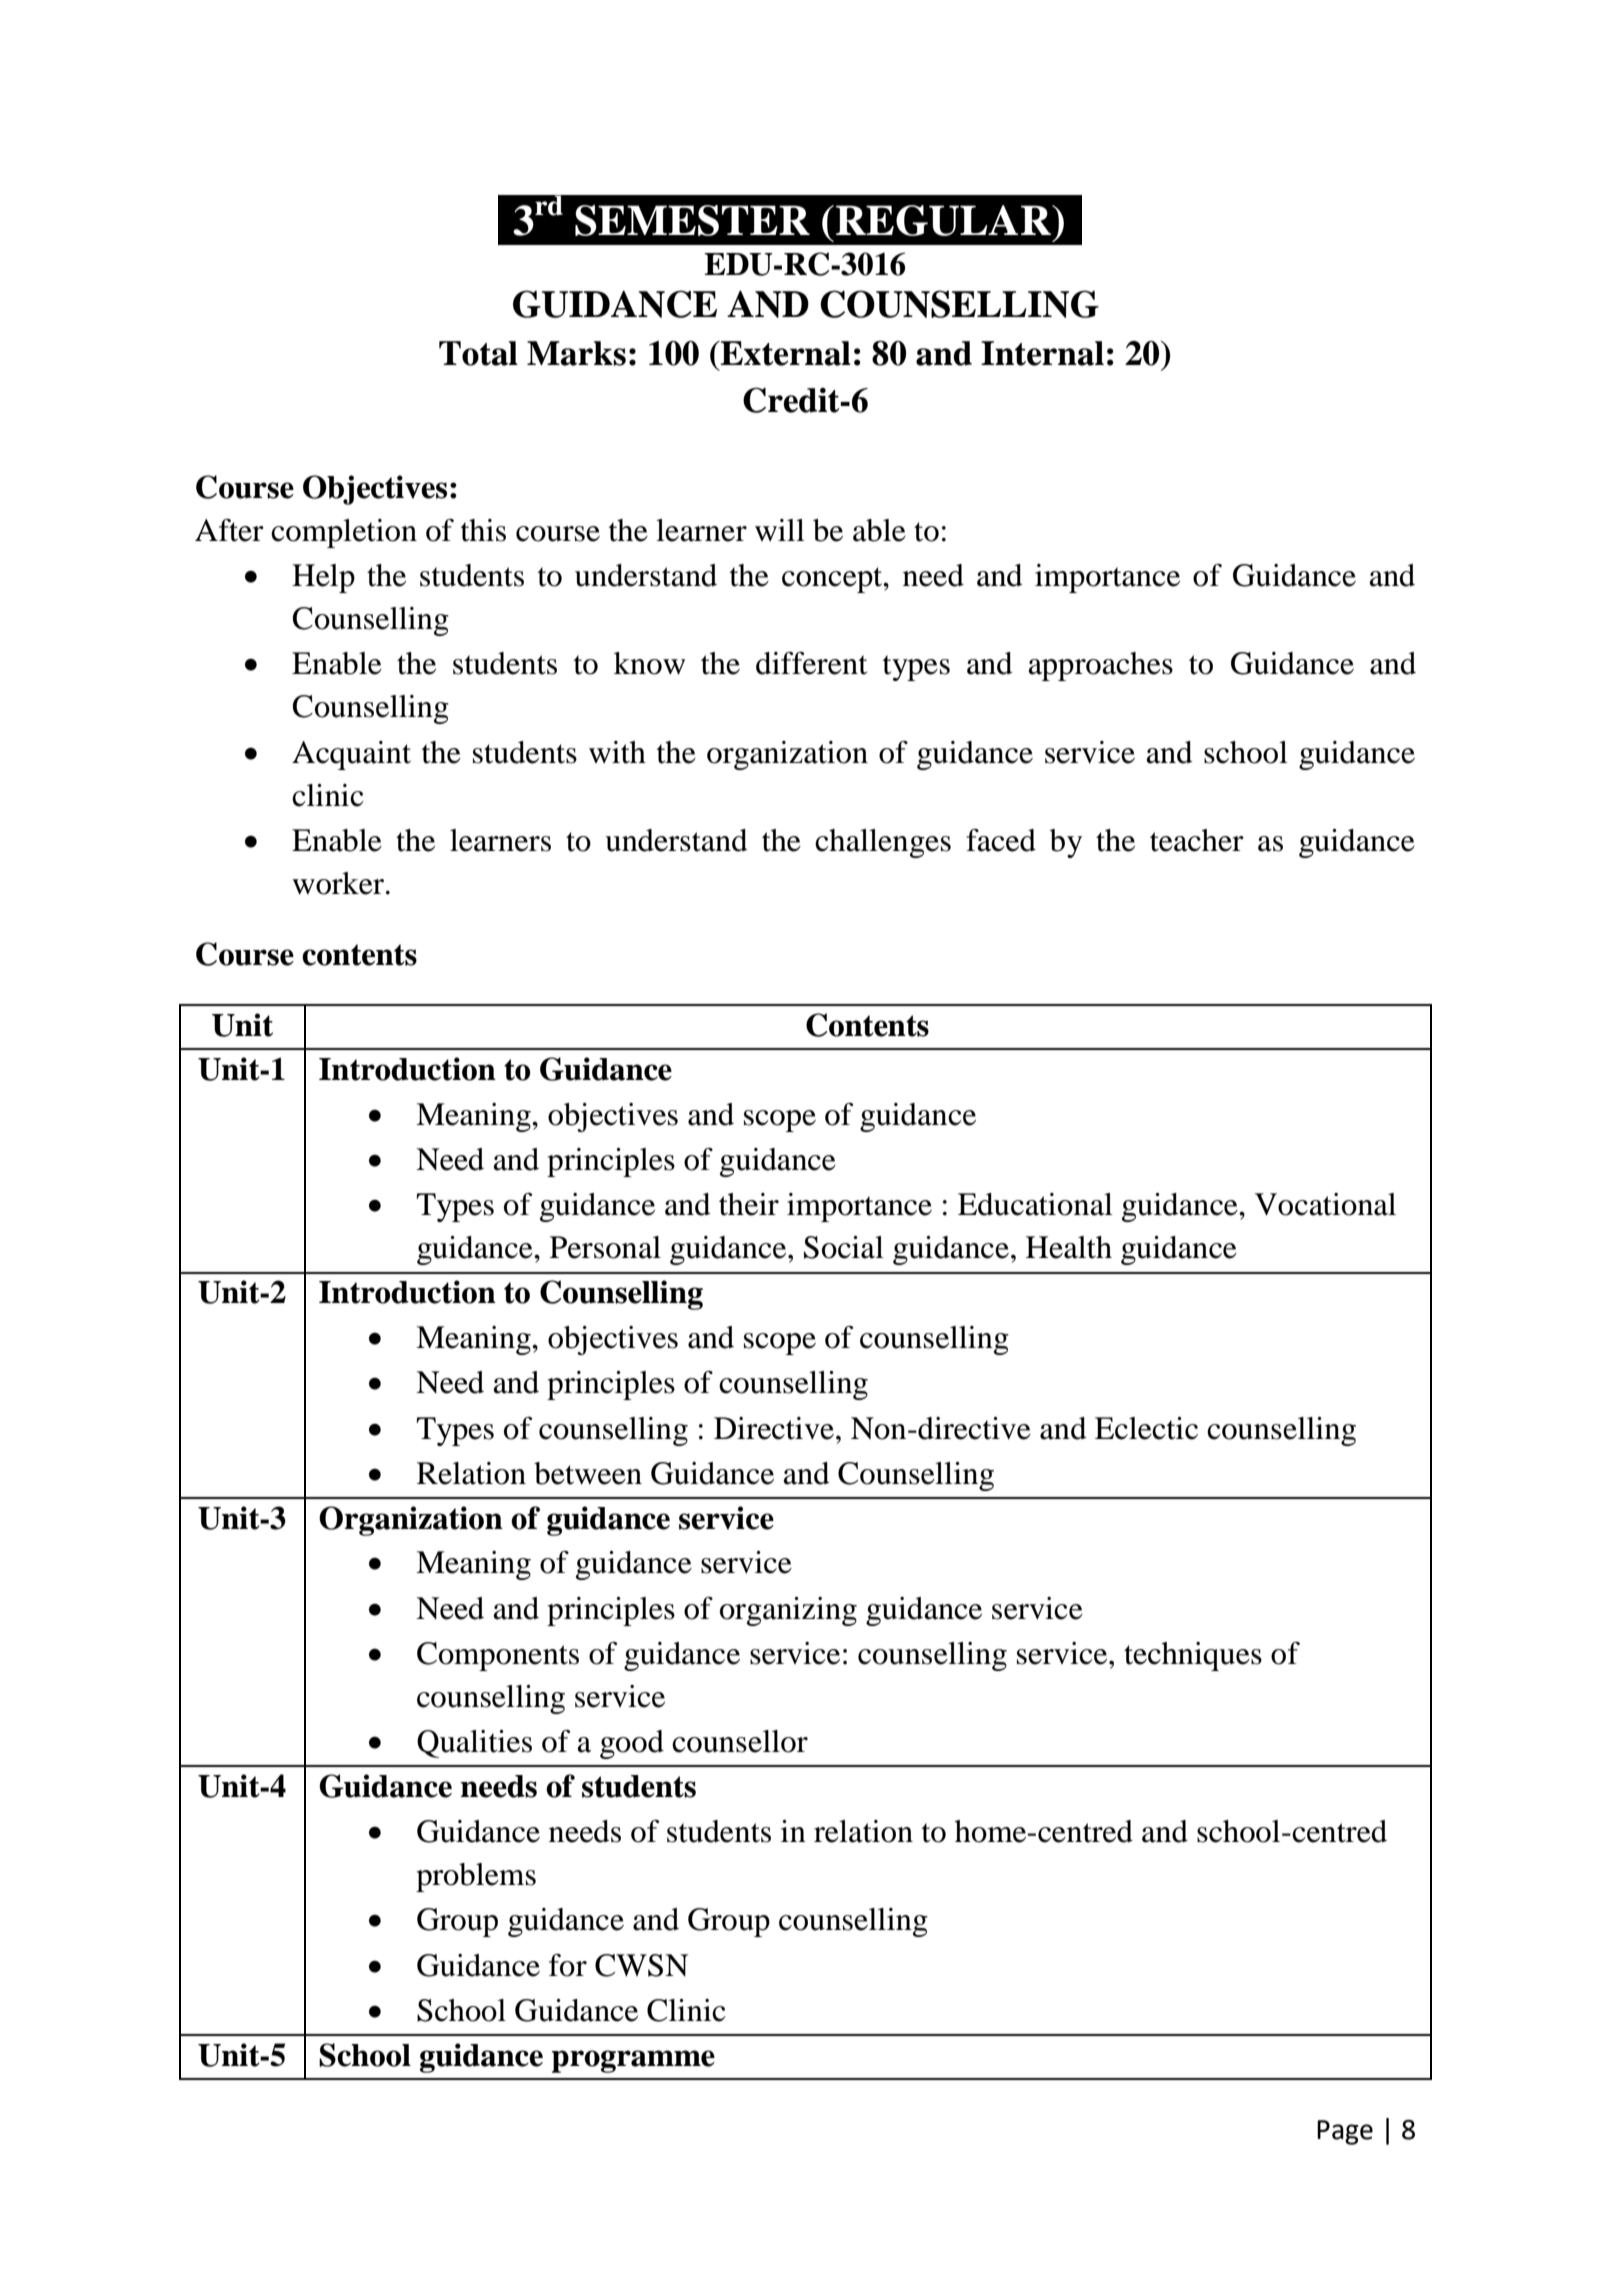 The width and height of the screenshot is (1611, 2279). What do you see at coordinates (633, 2061) in the screenshot?
I see `programme` at bounding box center [633, 2061].
